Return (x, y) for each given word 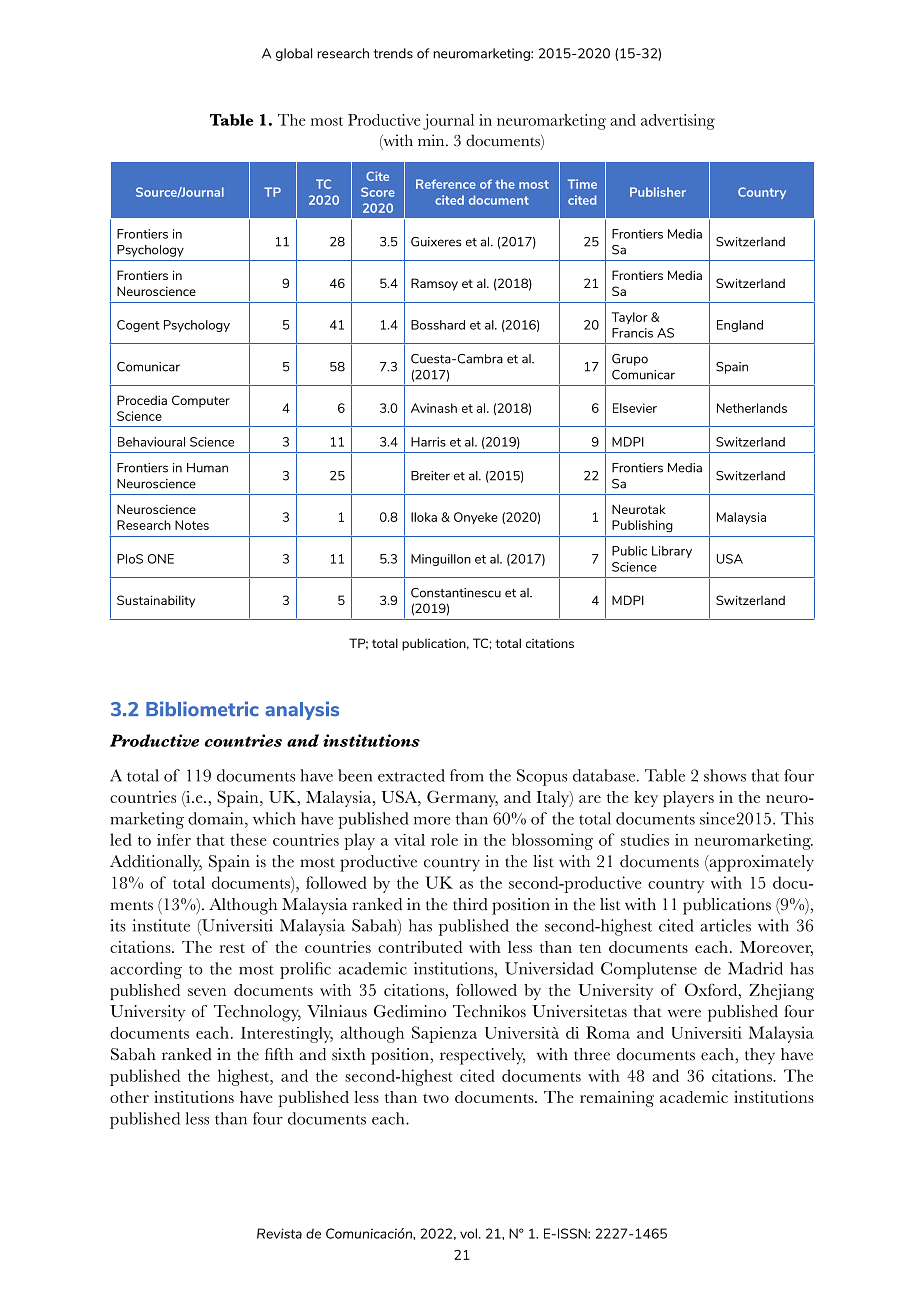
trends (393, 53)
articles (725, 925)
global (294, 54)
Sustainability (156, 601)
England (740, 326)
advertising (678, 122)
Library (672, 552)
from (467, 775)
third (470, 904)
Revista (279, 1233)
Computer (201, 401)
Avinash (434, 408)
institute (161, 925)
